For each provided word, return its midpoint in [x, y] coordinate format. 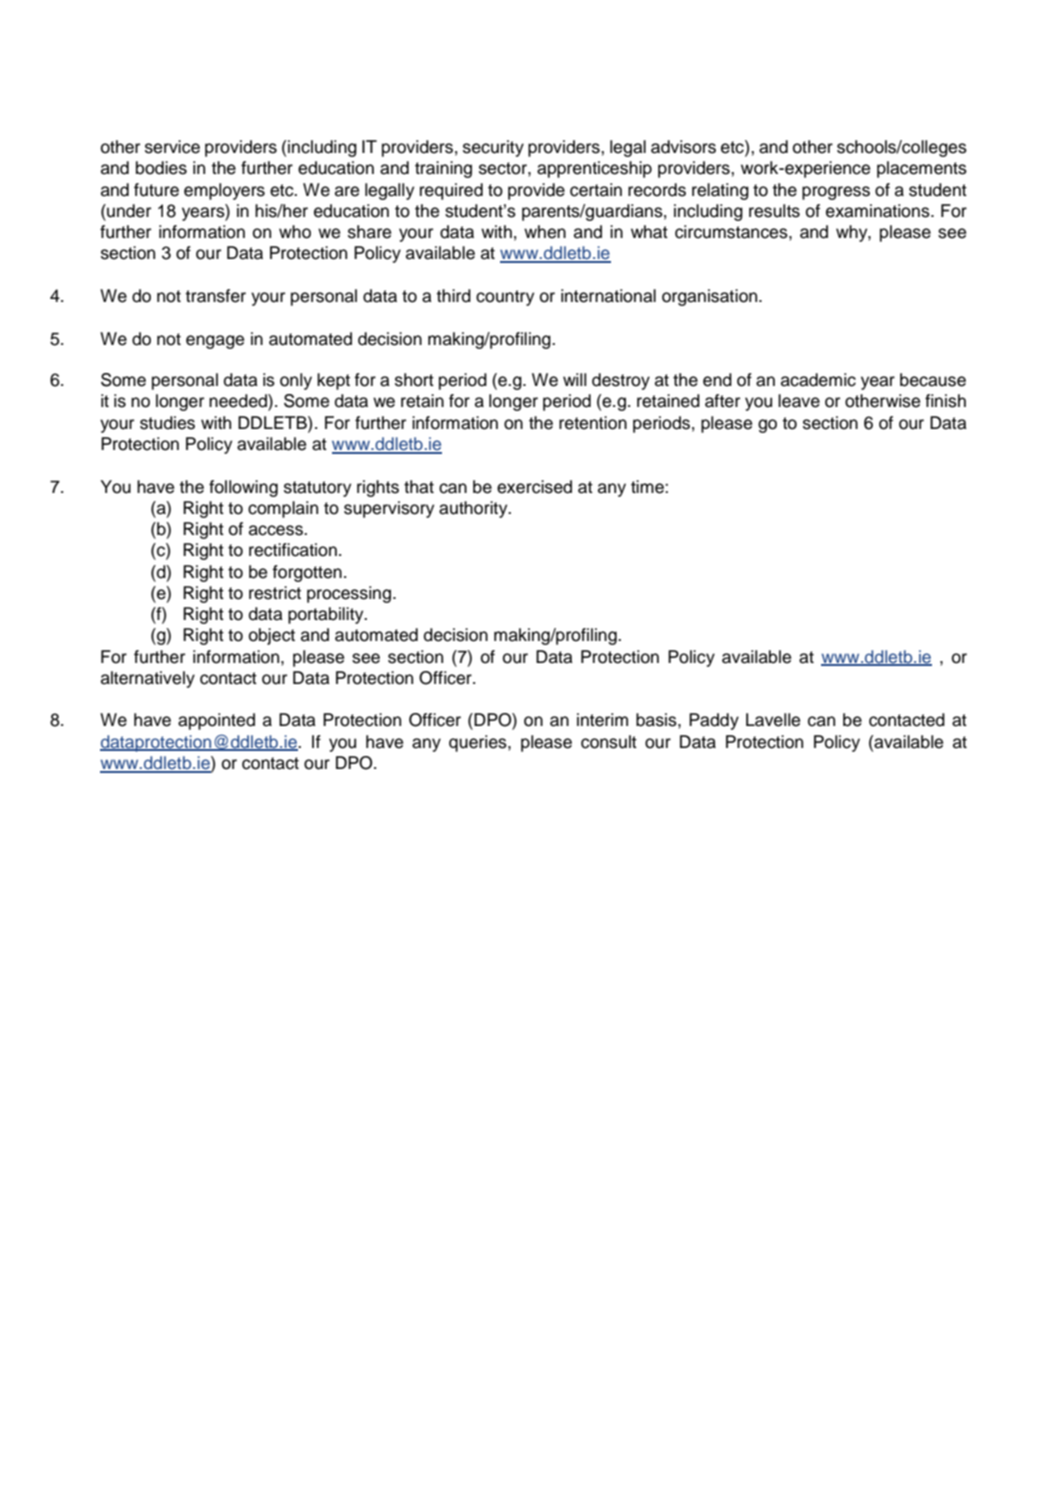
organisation [711, 297]
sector [504, 168]
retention [593, 423]
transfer [215, 296]
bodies [161, 168]
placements [922, 169]
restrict [275, 593]
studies [167, 423]
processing [350, 594]
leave [799, 401]
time [648, 487]
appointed [216, 721]
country [505, 298]
